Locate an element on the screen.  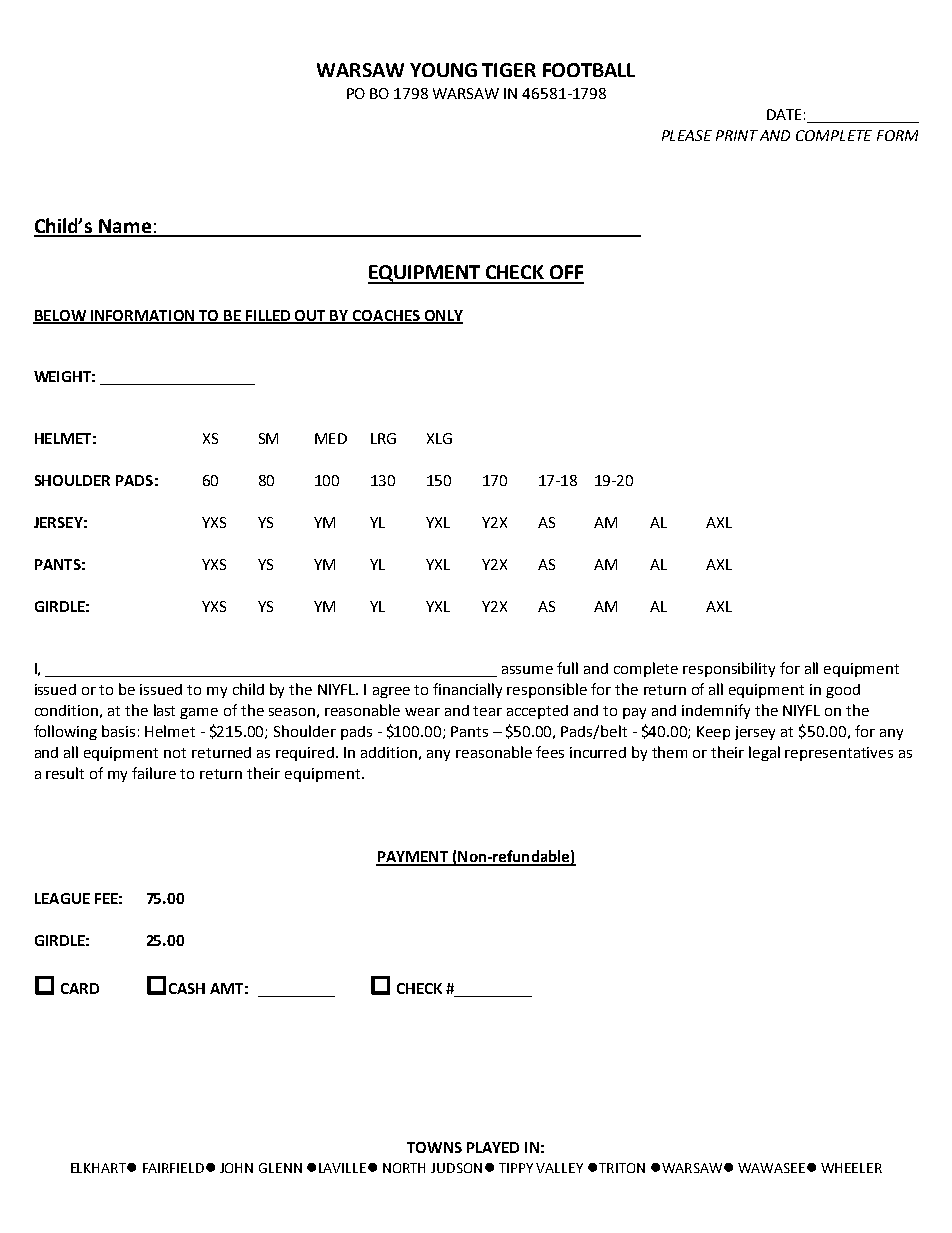
JOHN is located at coordinates (236, 1168).
